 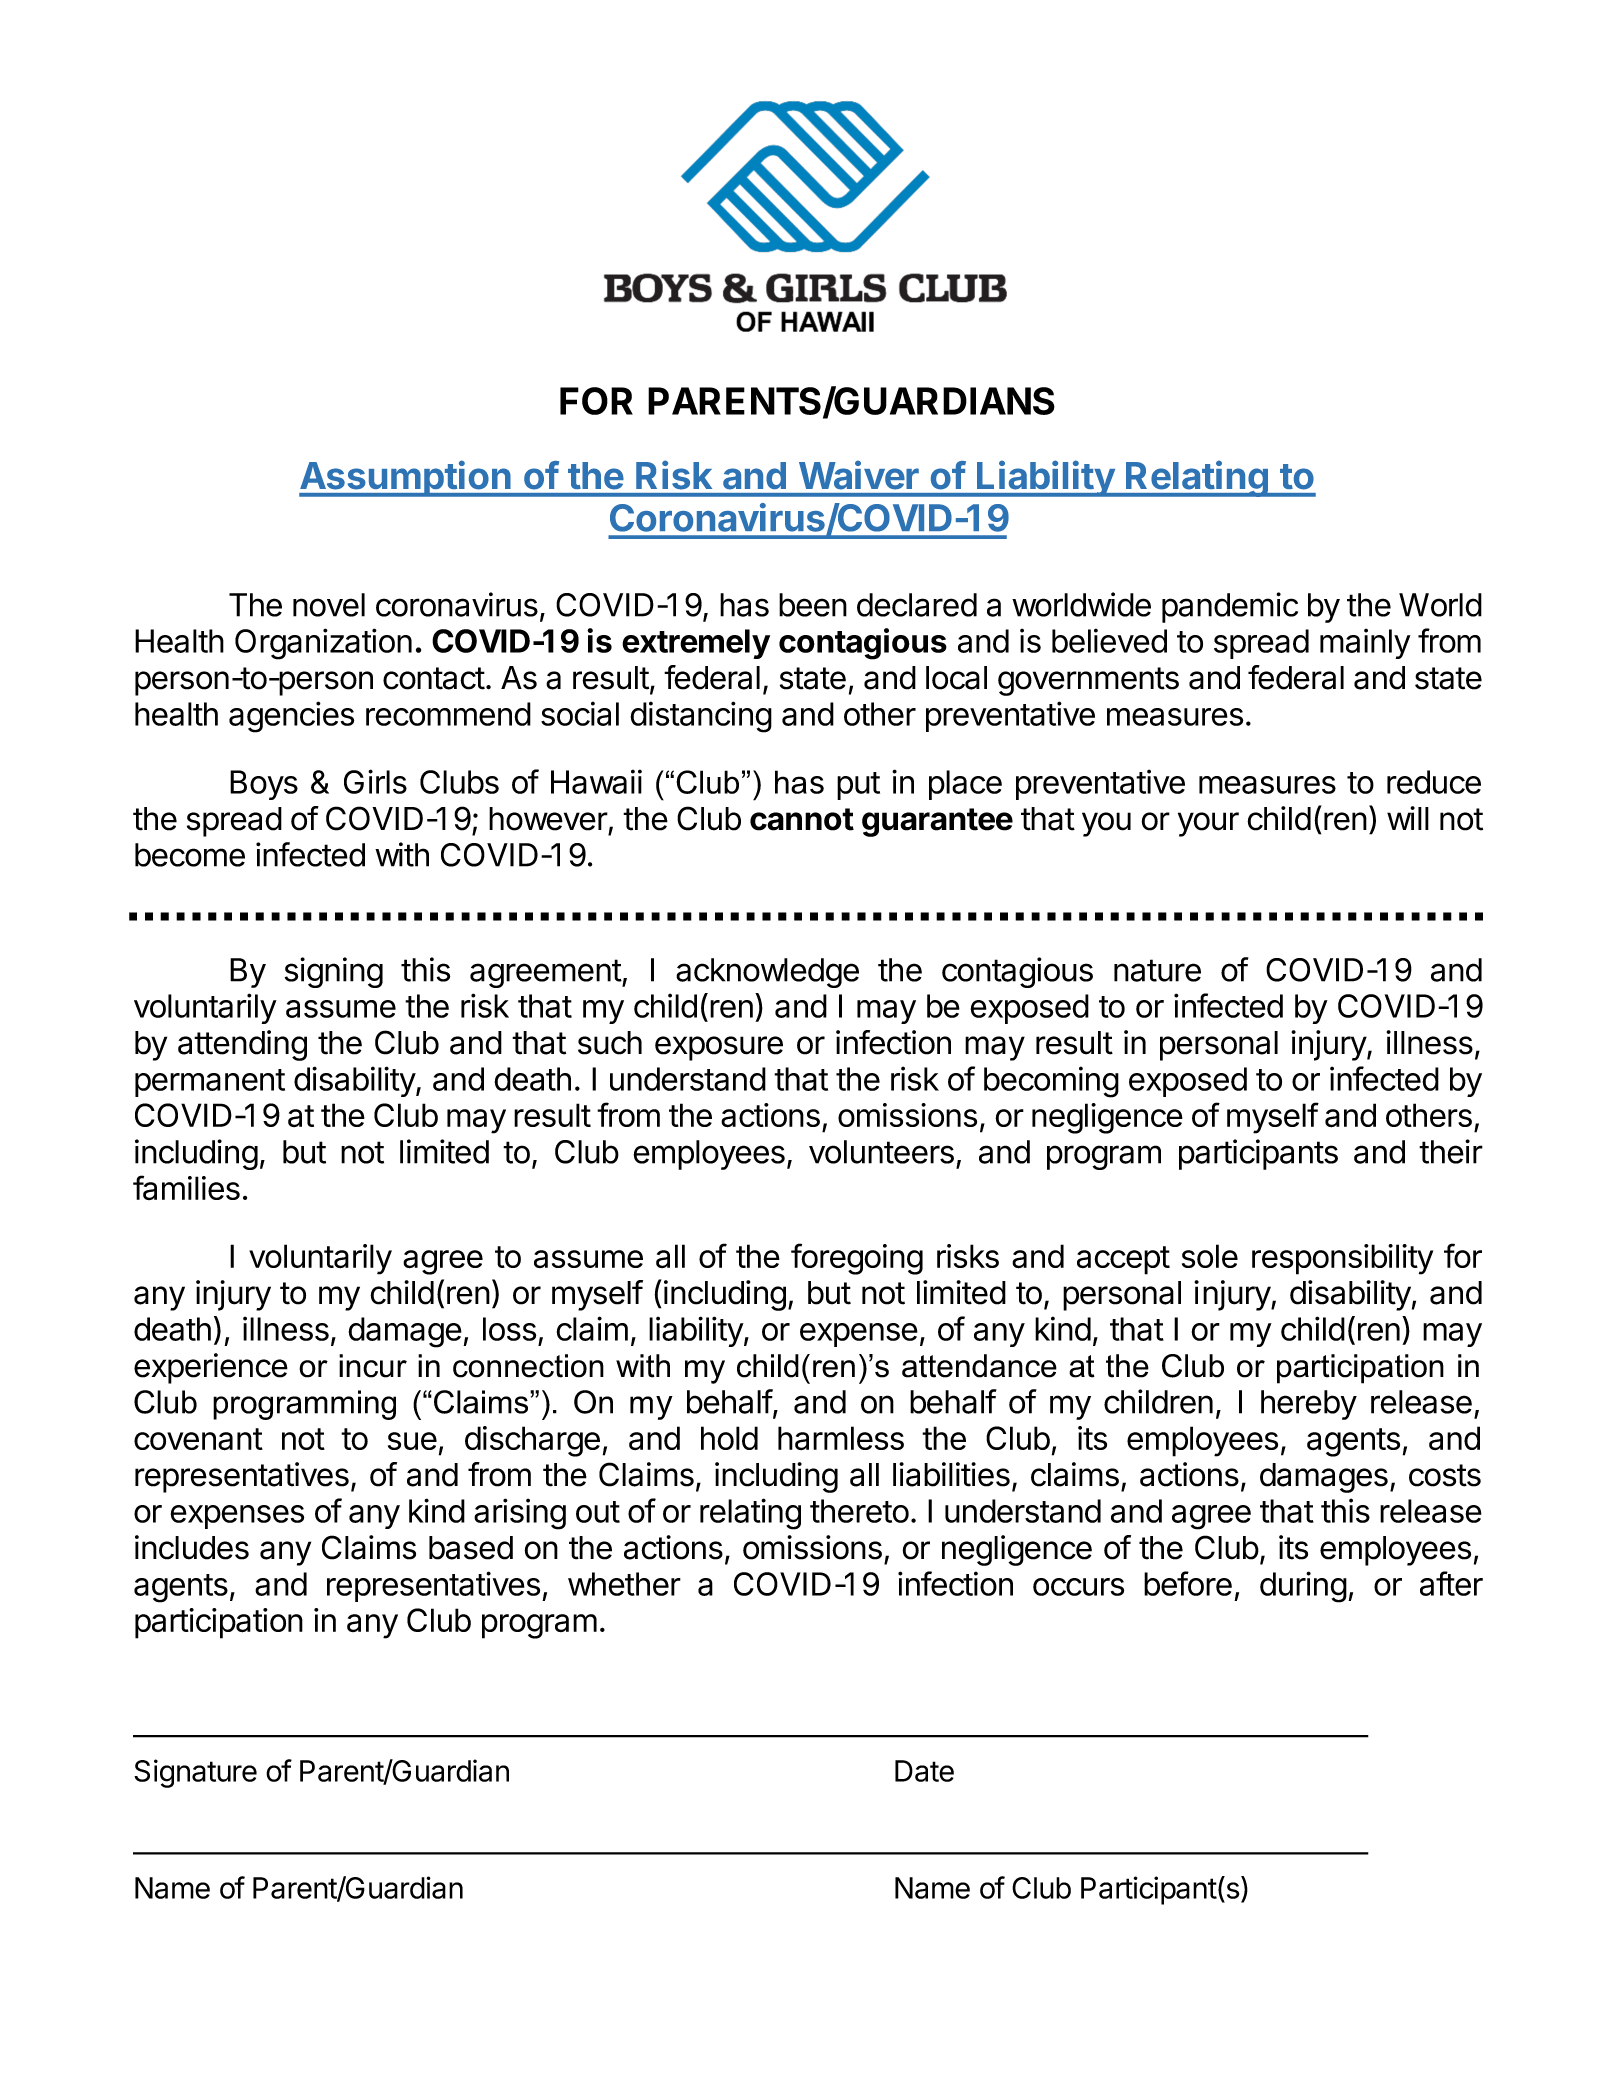 What do you see at coordinates (373, 1366) in the screenshot?
I see `incur` at bounding box center [373, 1366].
